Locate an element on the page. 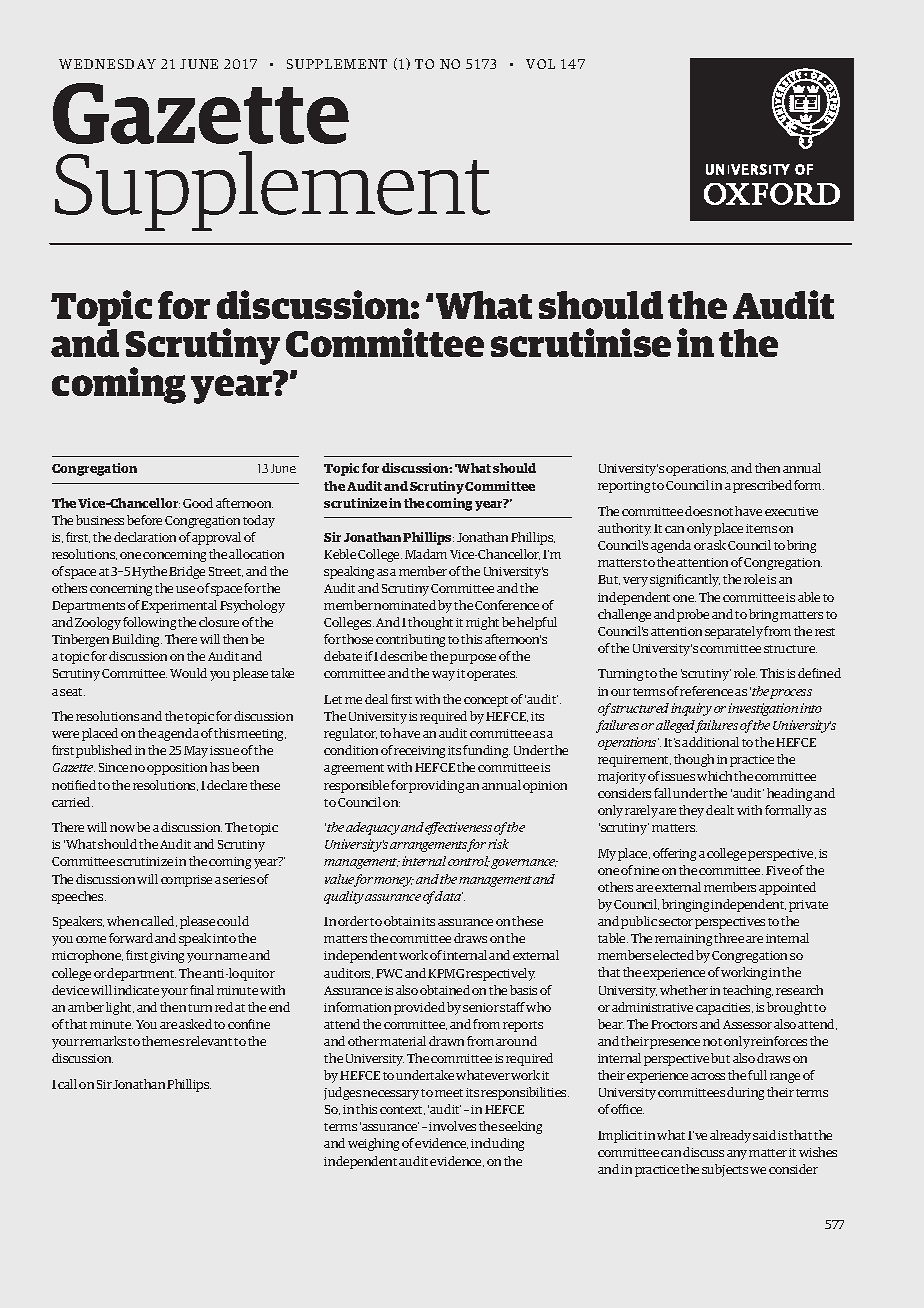 This document has width=924, height=1308. does is located at coordinates (698, 511).
